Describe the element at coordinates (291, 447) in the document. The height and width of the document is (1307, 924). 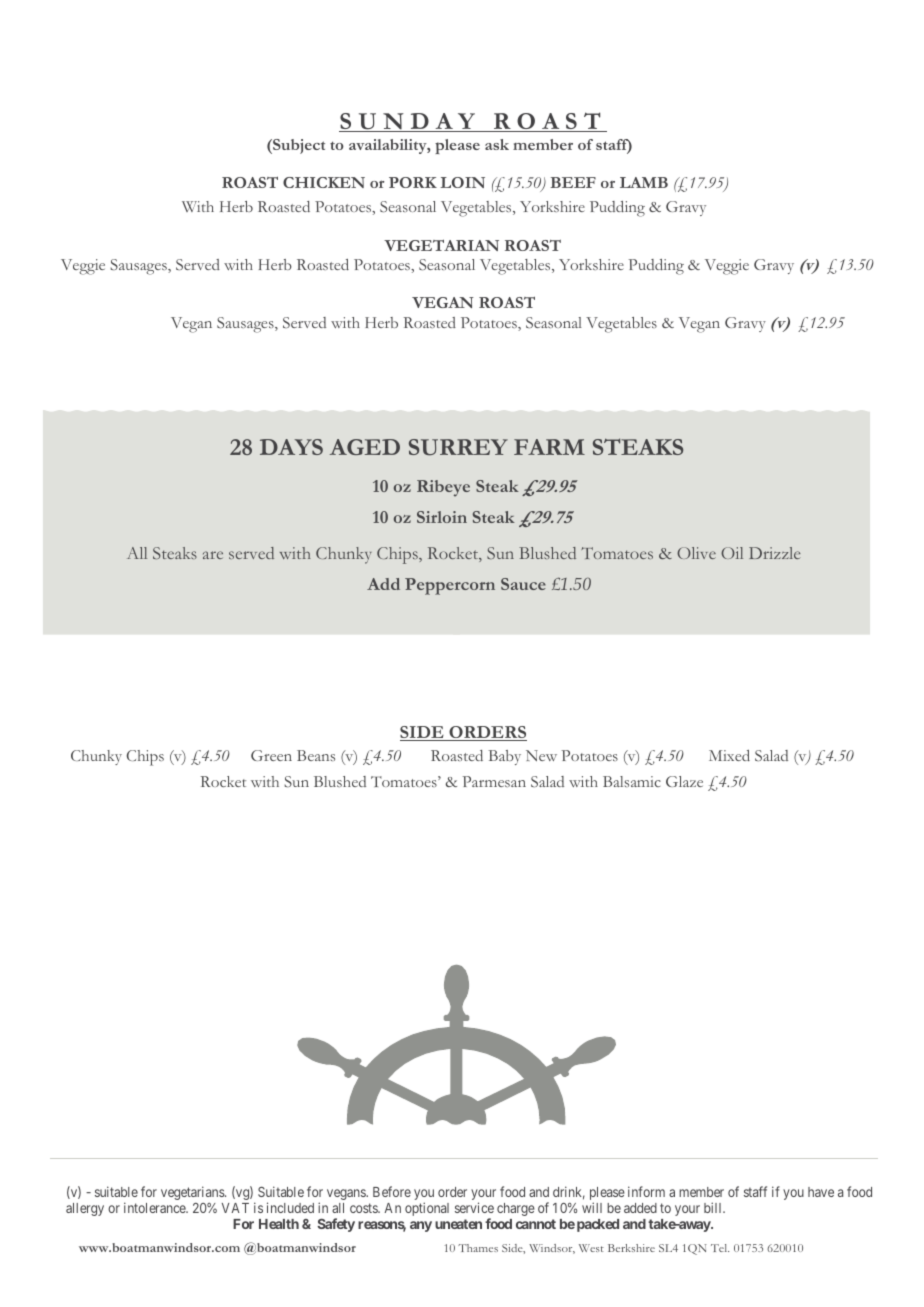
I see `DAYS` at that location.
